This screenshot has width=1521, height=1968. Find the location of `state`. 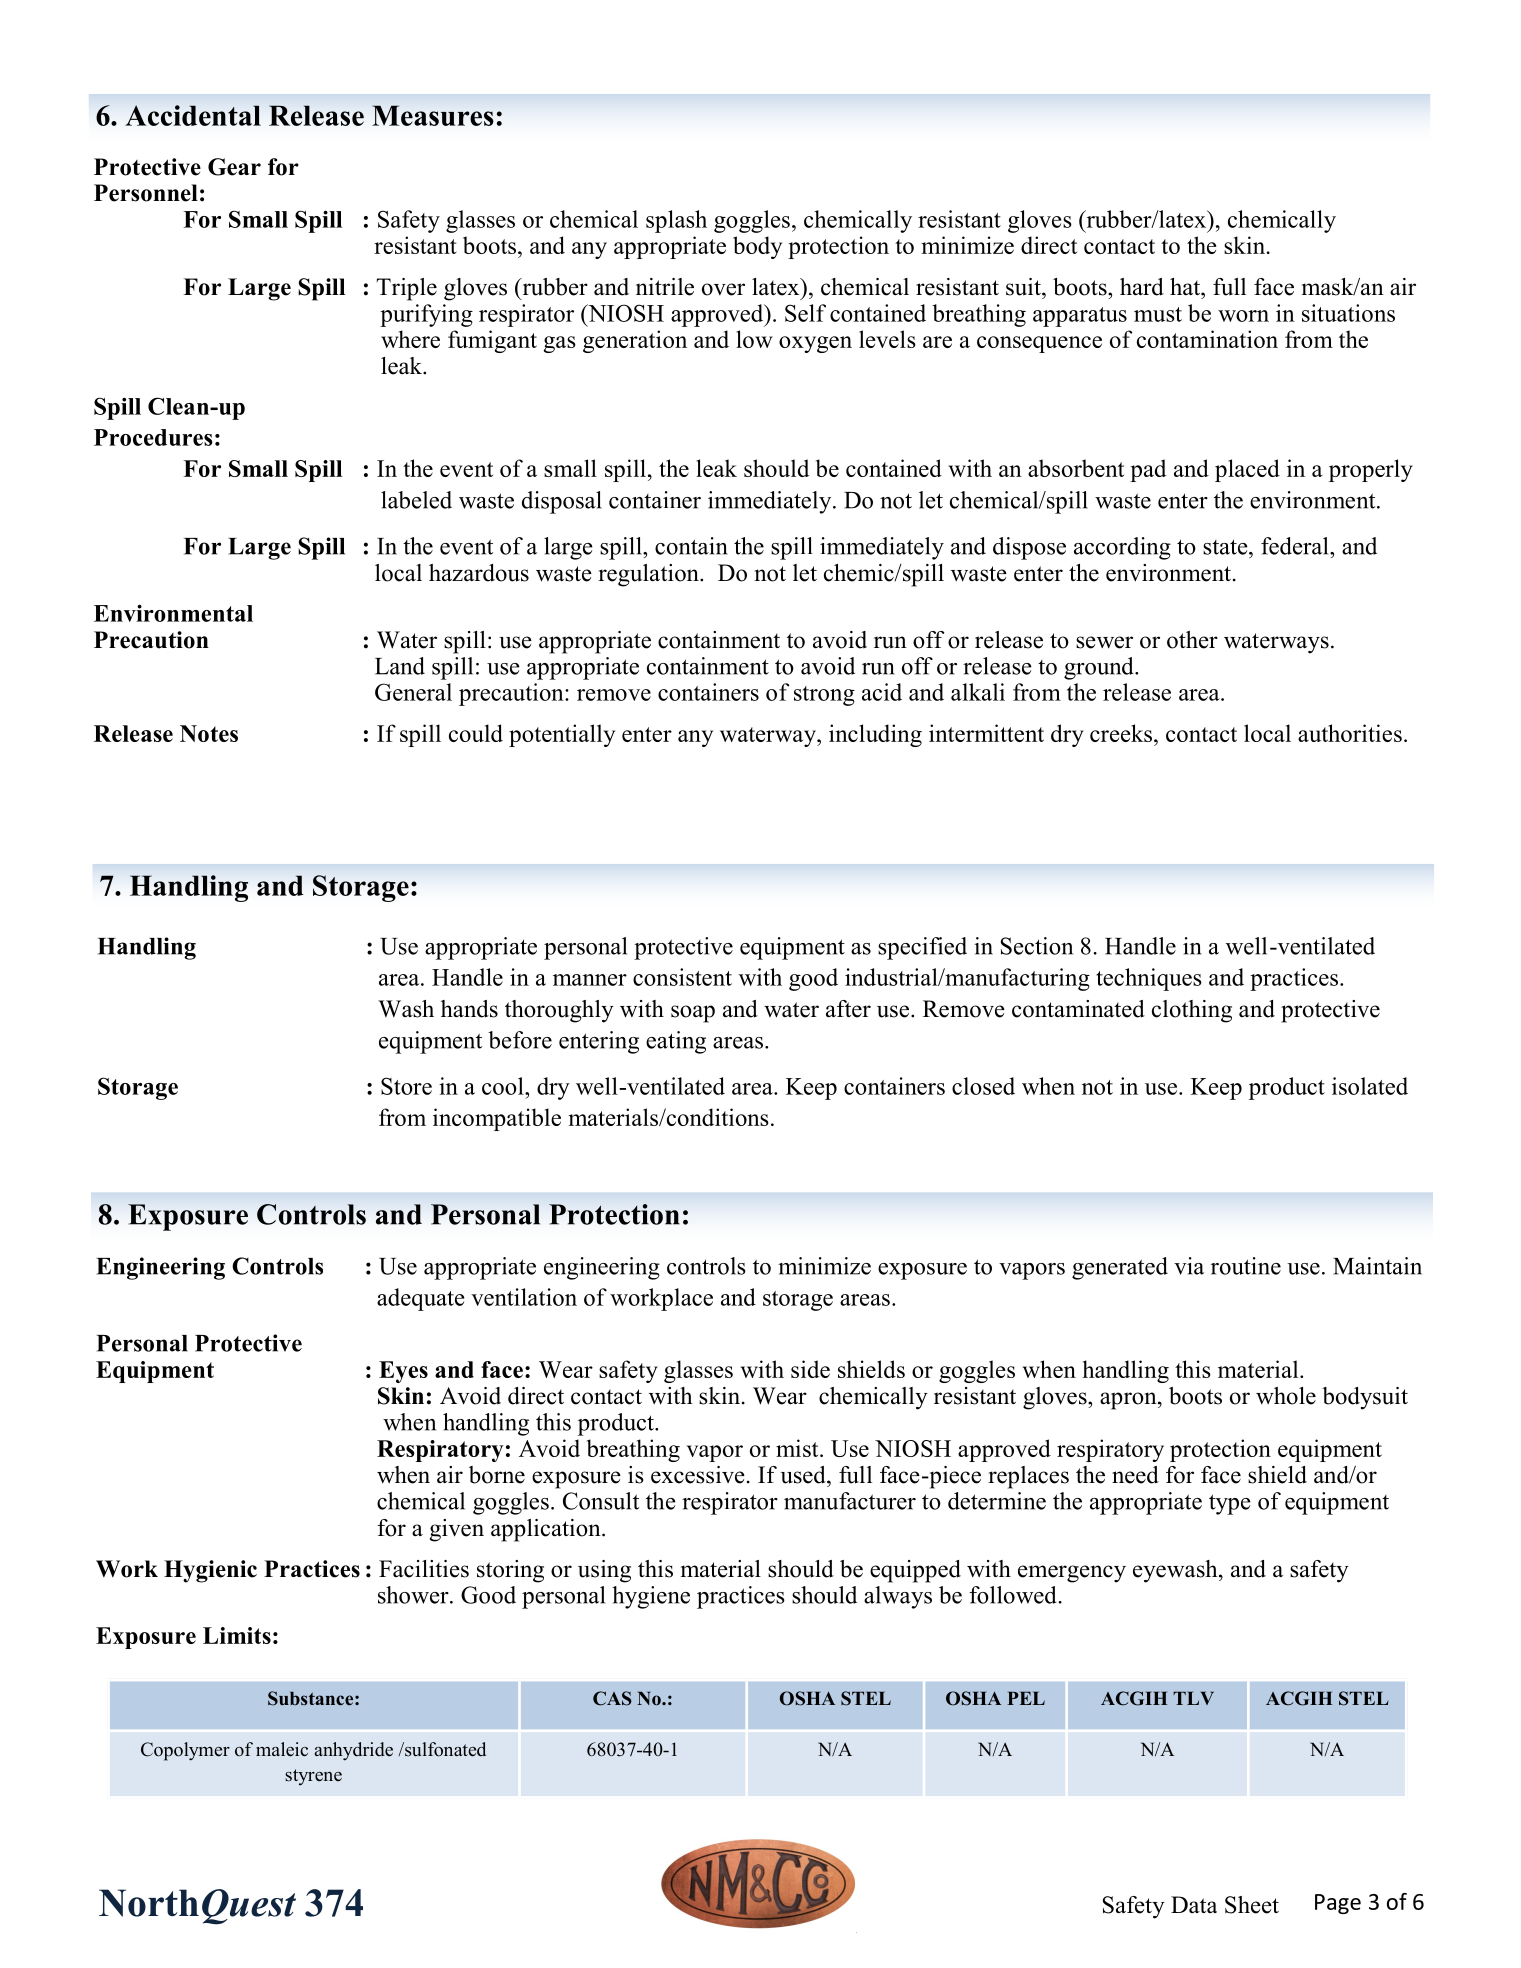

state is located at coordinates (1226, 547).
